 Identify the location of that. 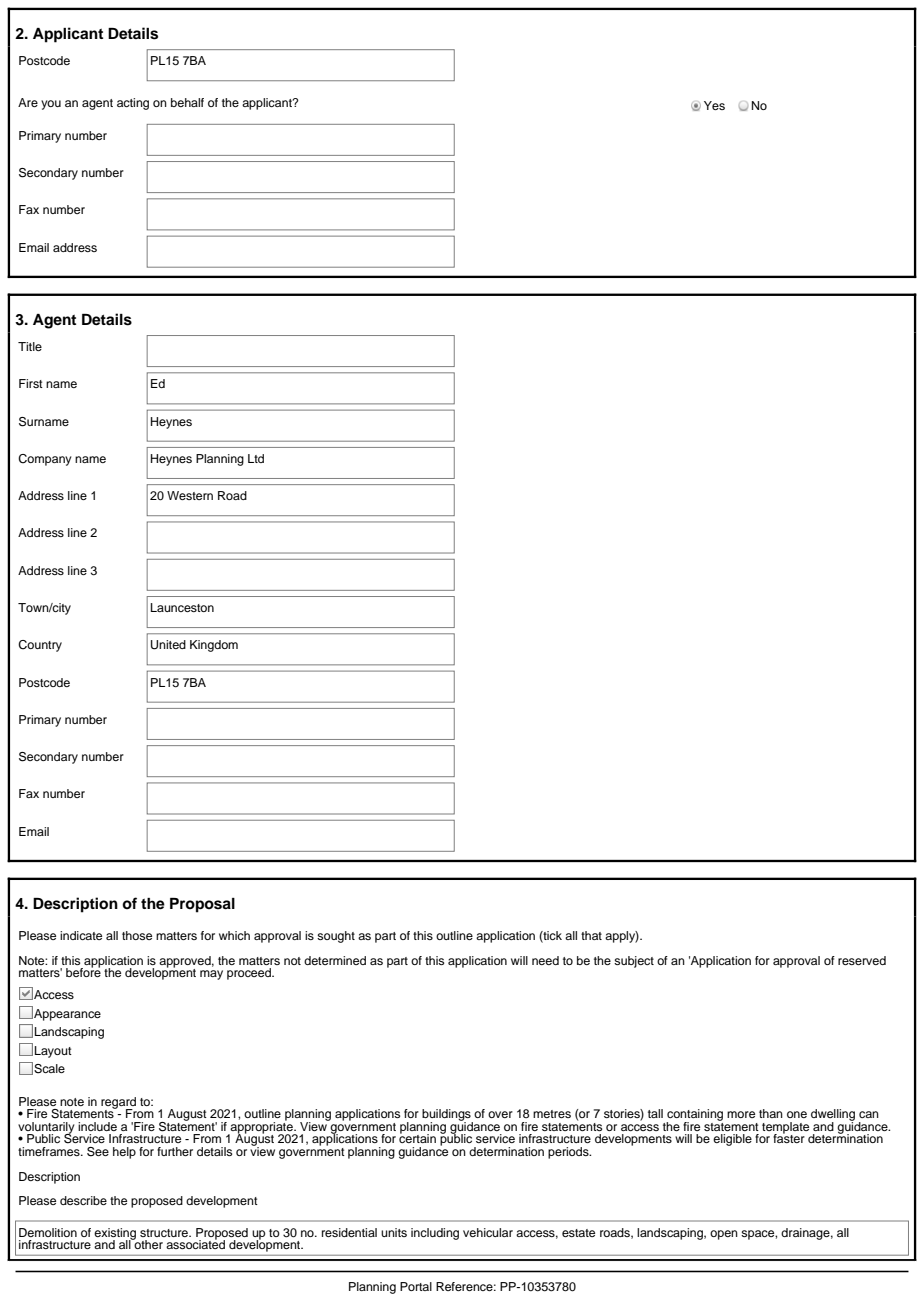
(591, 935).
